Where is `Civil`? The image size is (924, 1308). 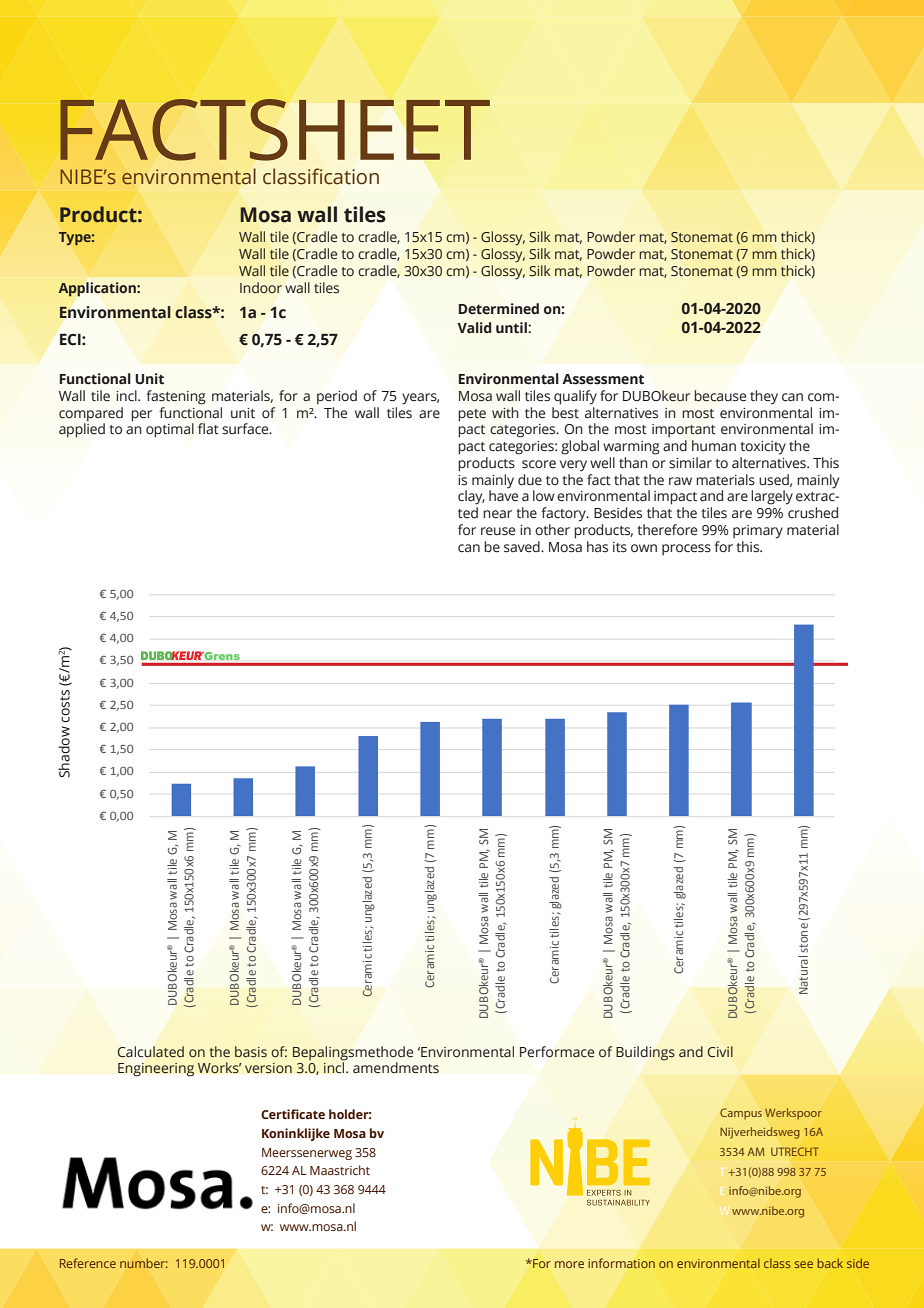
Civil is located at coordinates (720, 1051).
